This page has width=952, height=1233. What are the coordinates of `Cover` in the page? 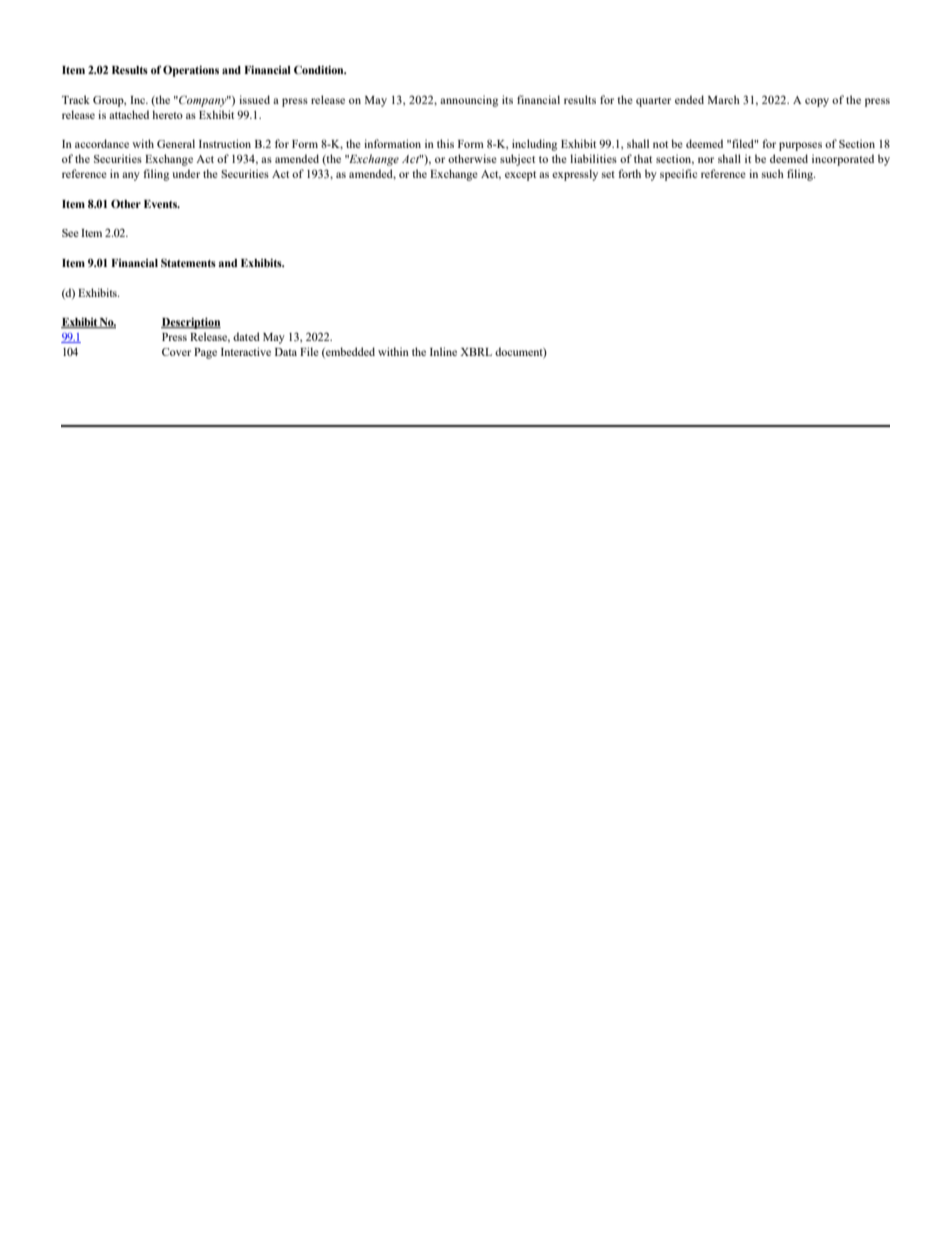 It's located at (176, 352).
